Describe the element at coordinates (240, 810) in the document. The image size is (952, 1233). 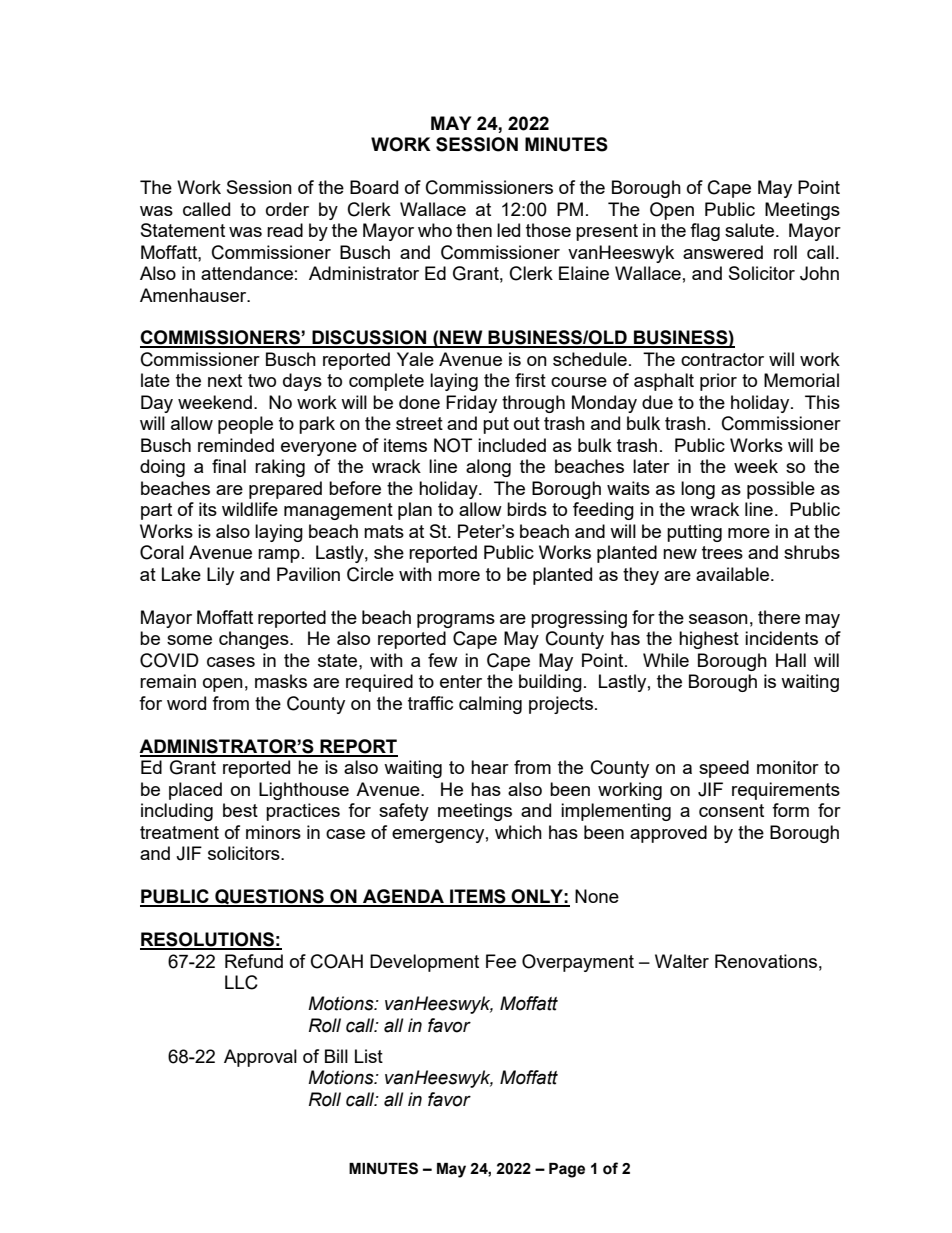
I see `best` at that location.
